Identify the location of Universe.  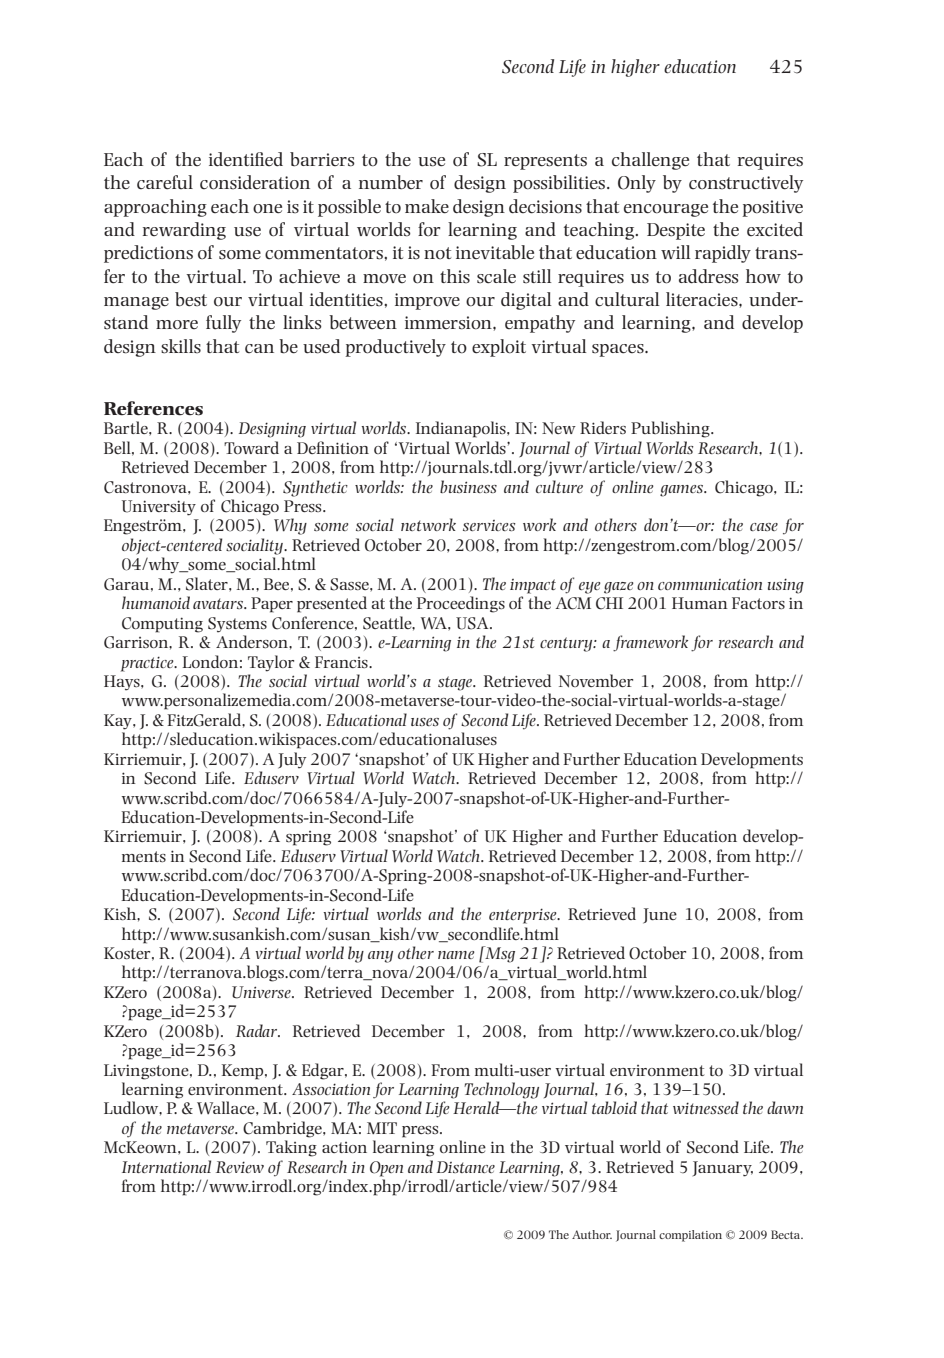
(262, 992).
